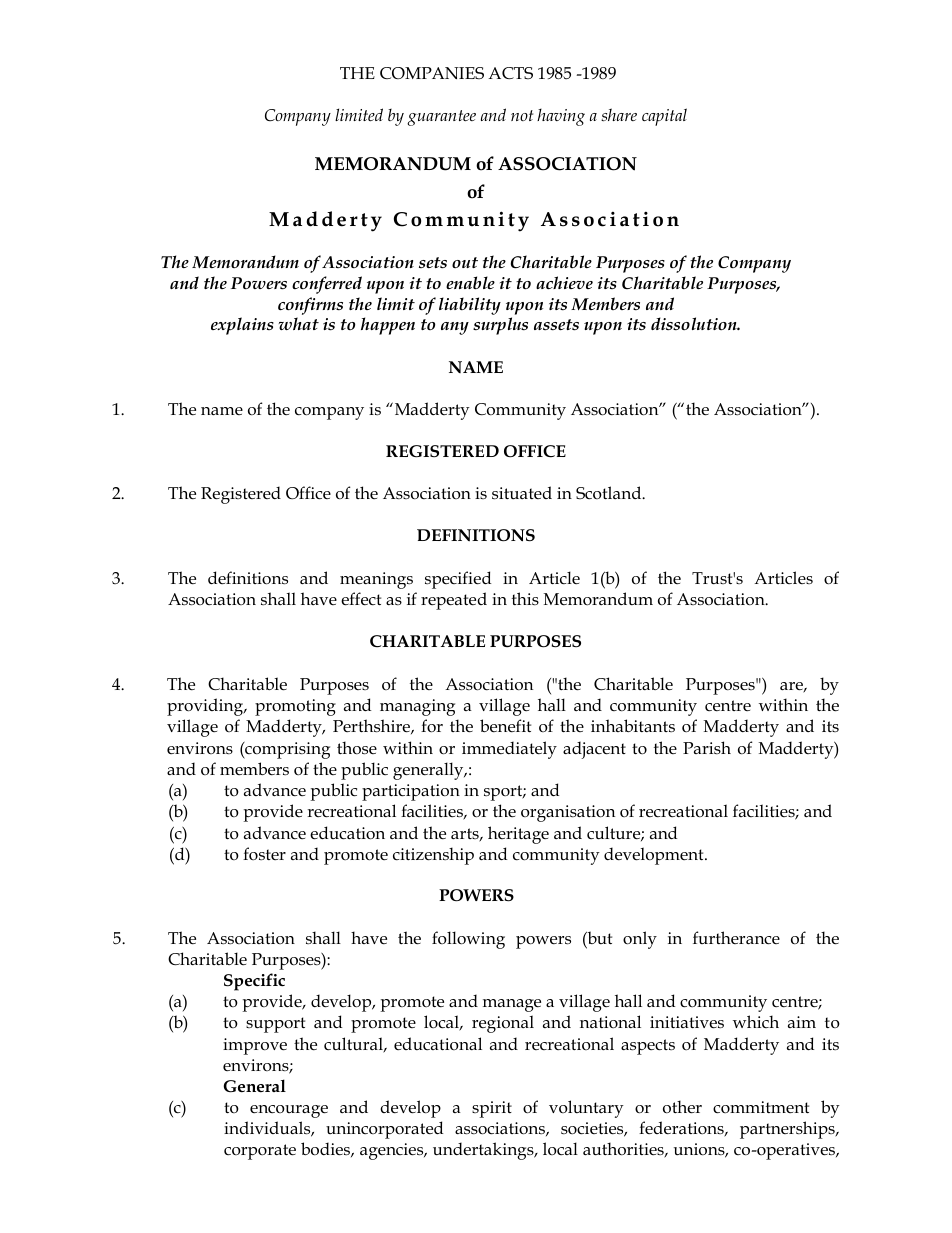 The width and height of the screenshot is (952, 1233). I want to click on effect, so click(361, 599).
